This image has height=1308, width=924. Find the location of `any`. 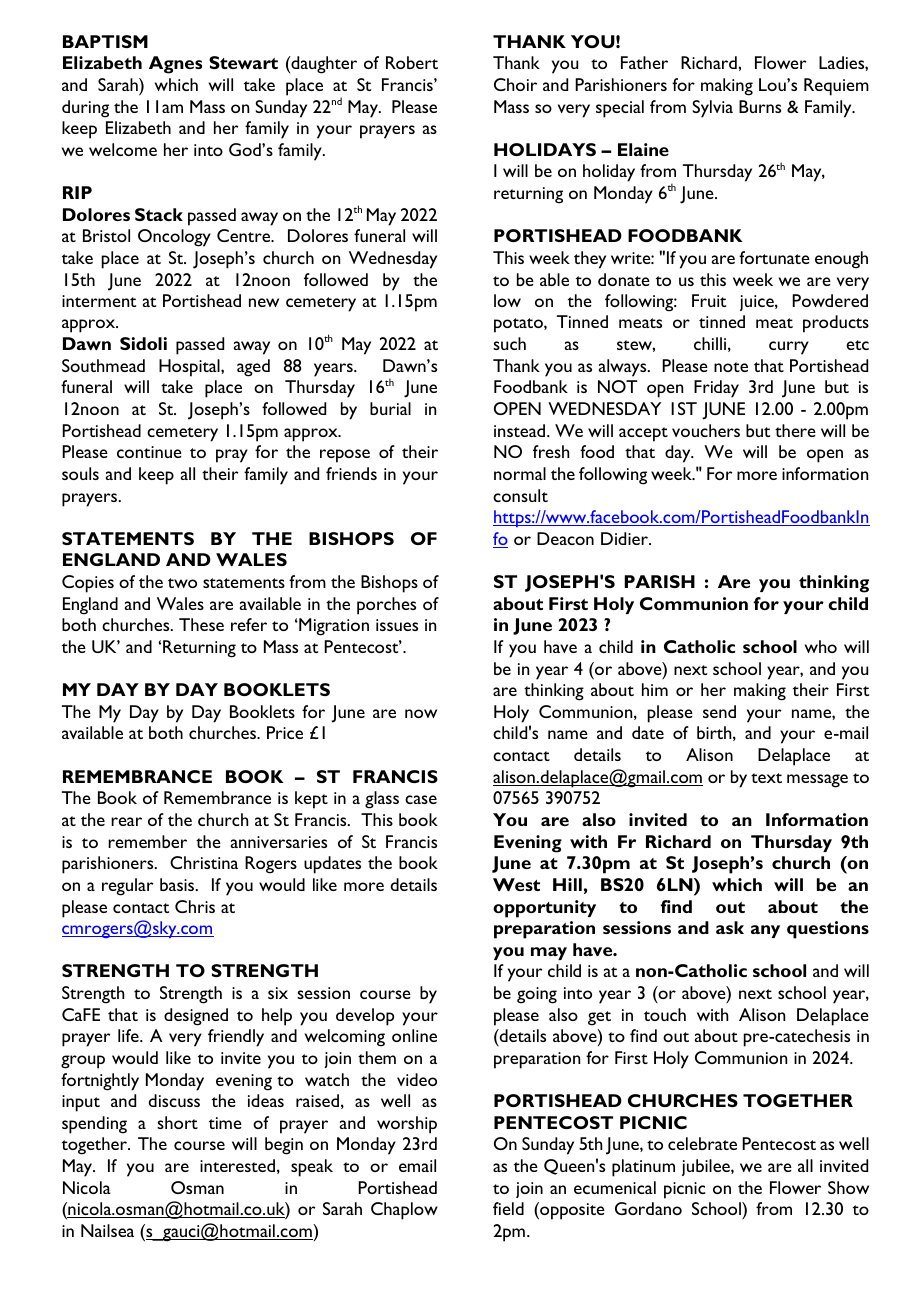

any is located at coordinates (765, 931).
